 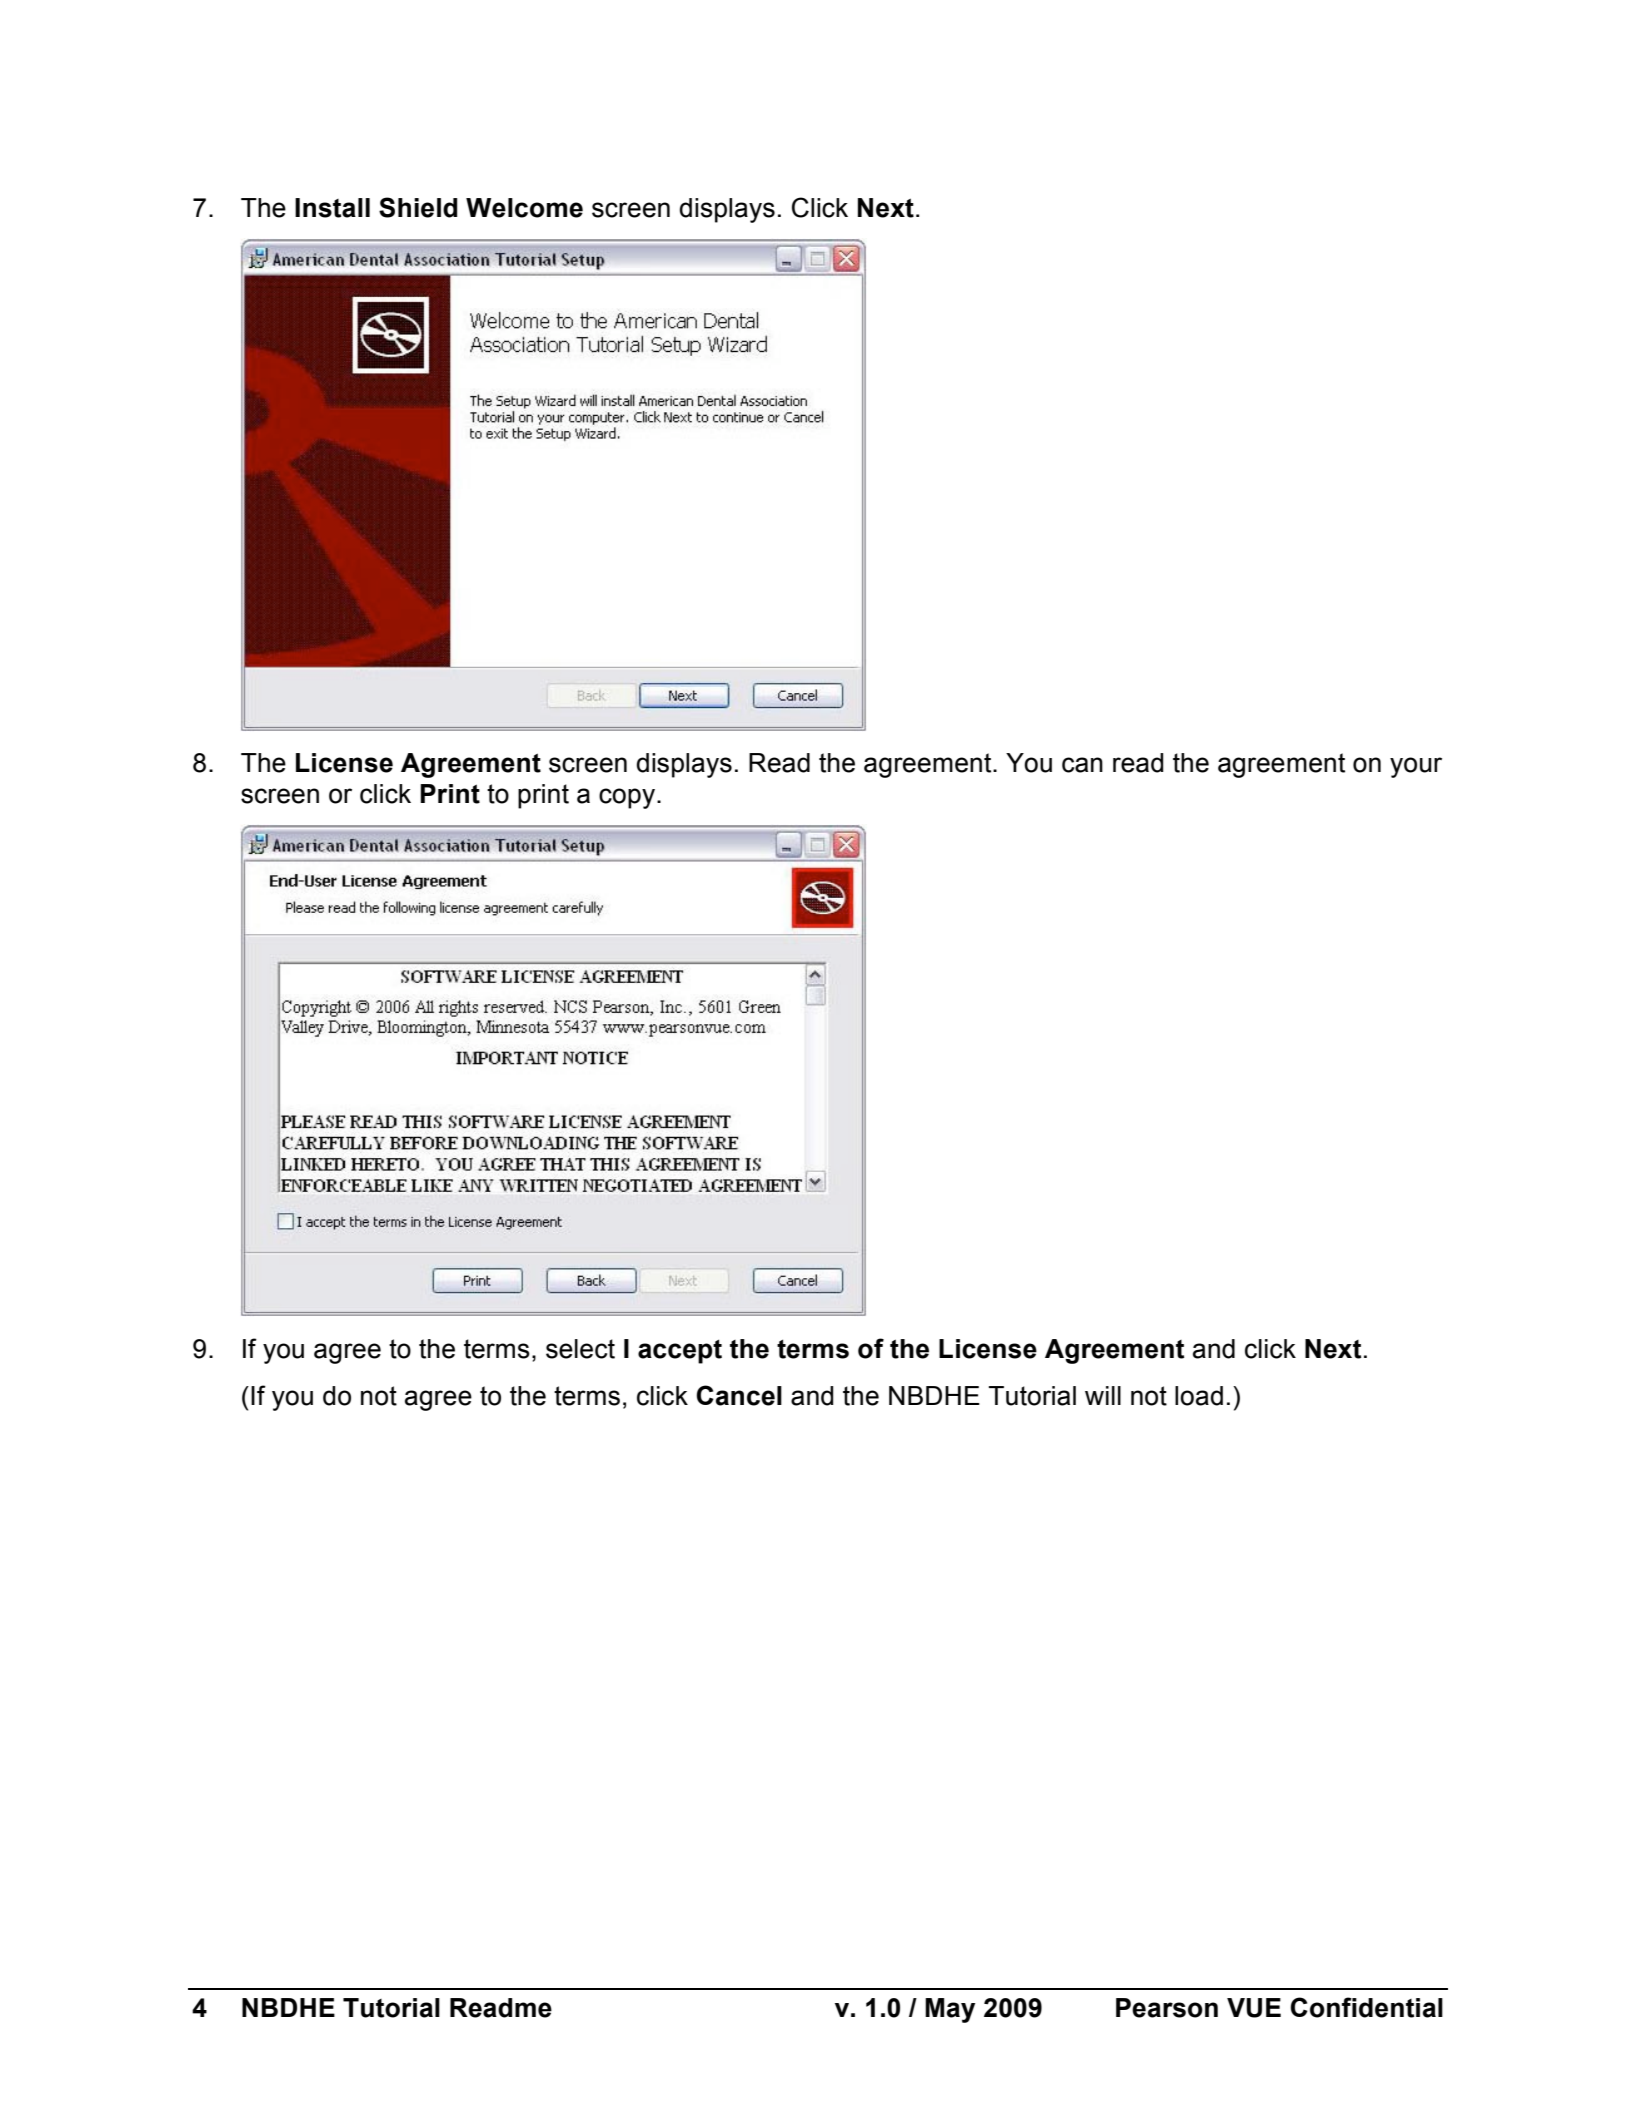 I want to click on select, so click(x=580, y=1349).
